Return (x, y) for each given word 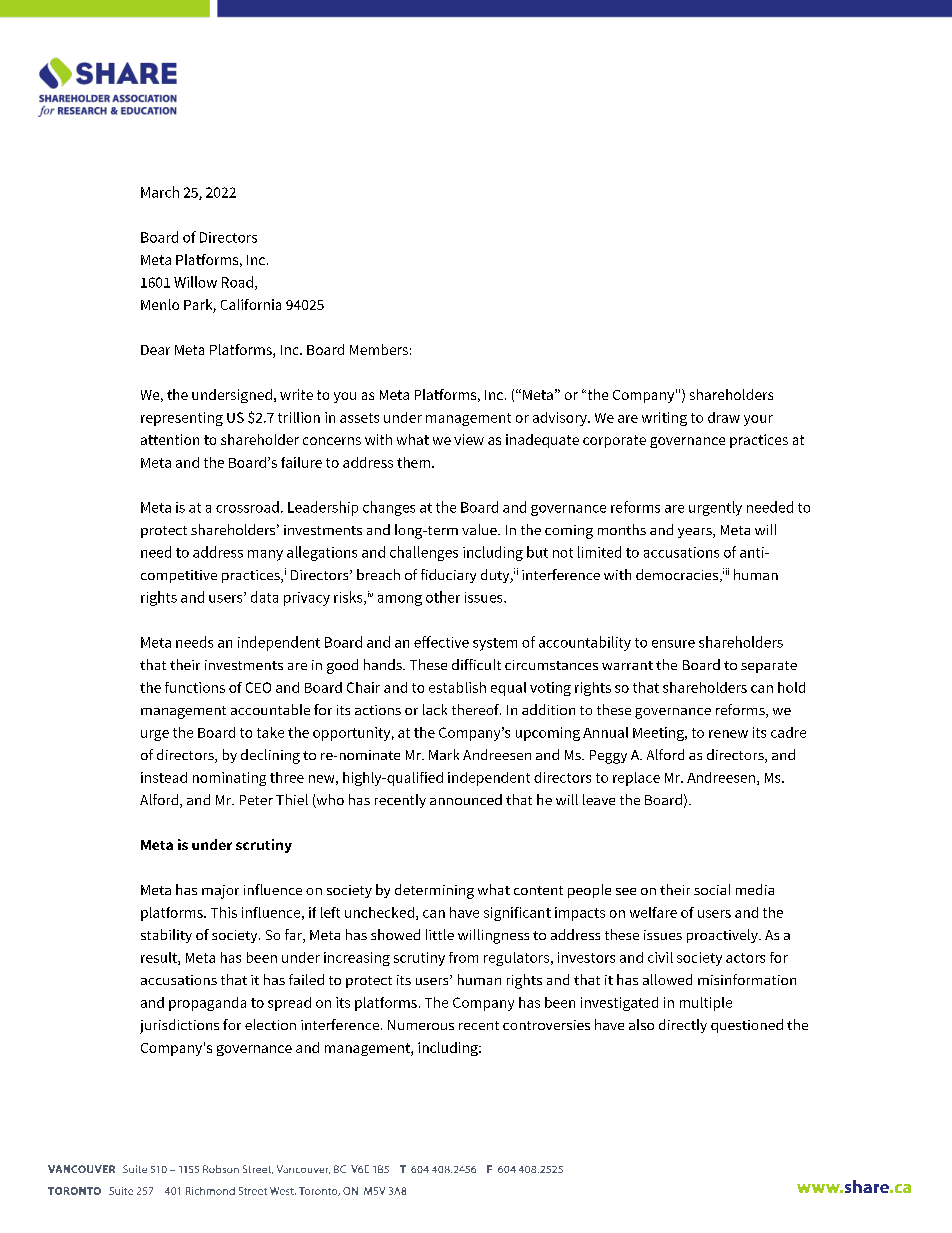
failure (301, 462)
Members (379, 349)
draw (724, 417)
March (160, 192)
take (270, 732)
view (469, 439)
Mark (444, 754)
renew (728, 734)
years (696, 533)
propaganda (207, 1004)
